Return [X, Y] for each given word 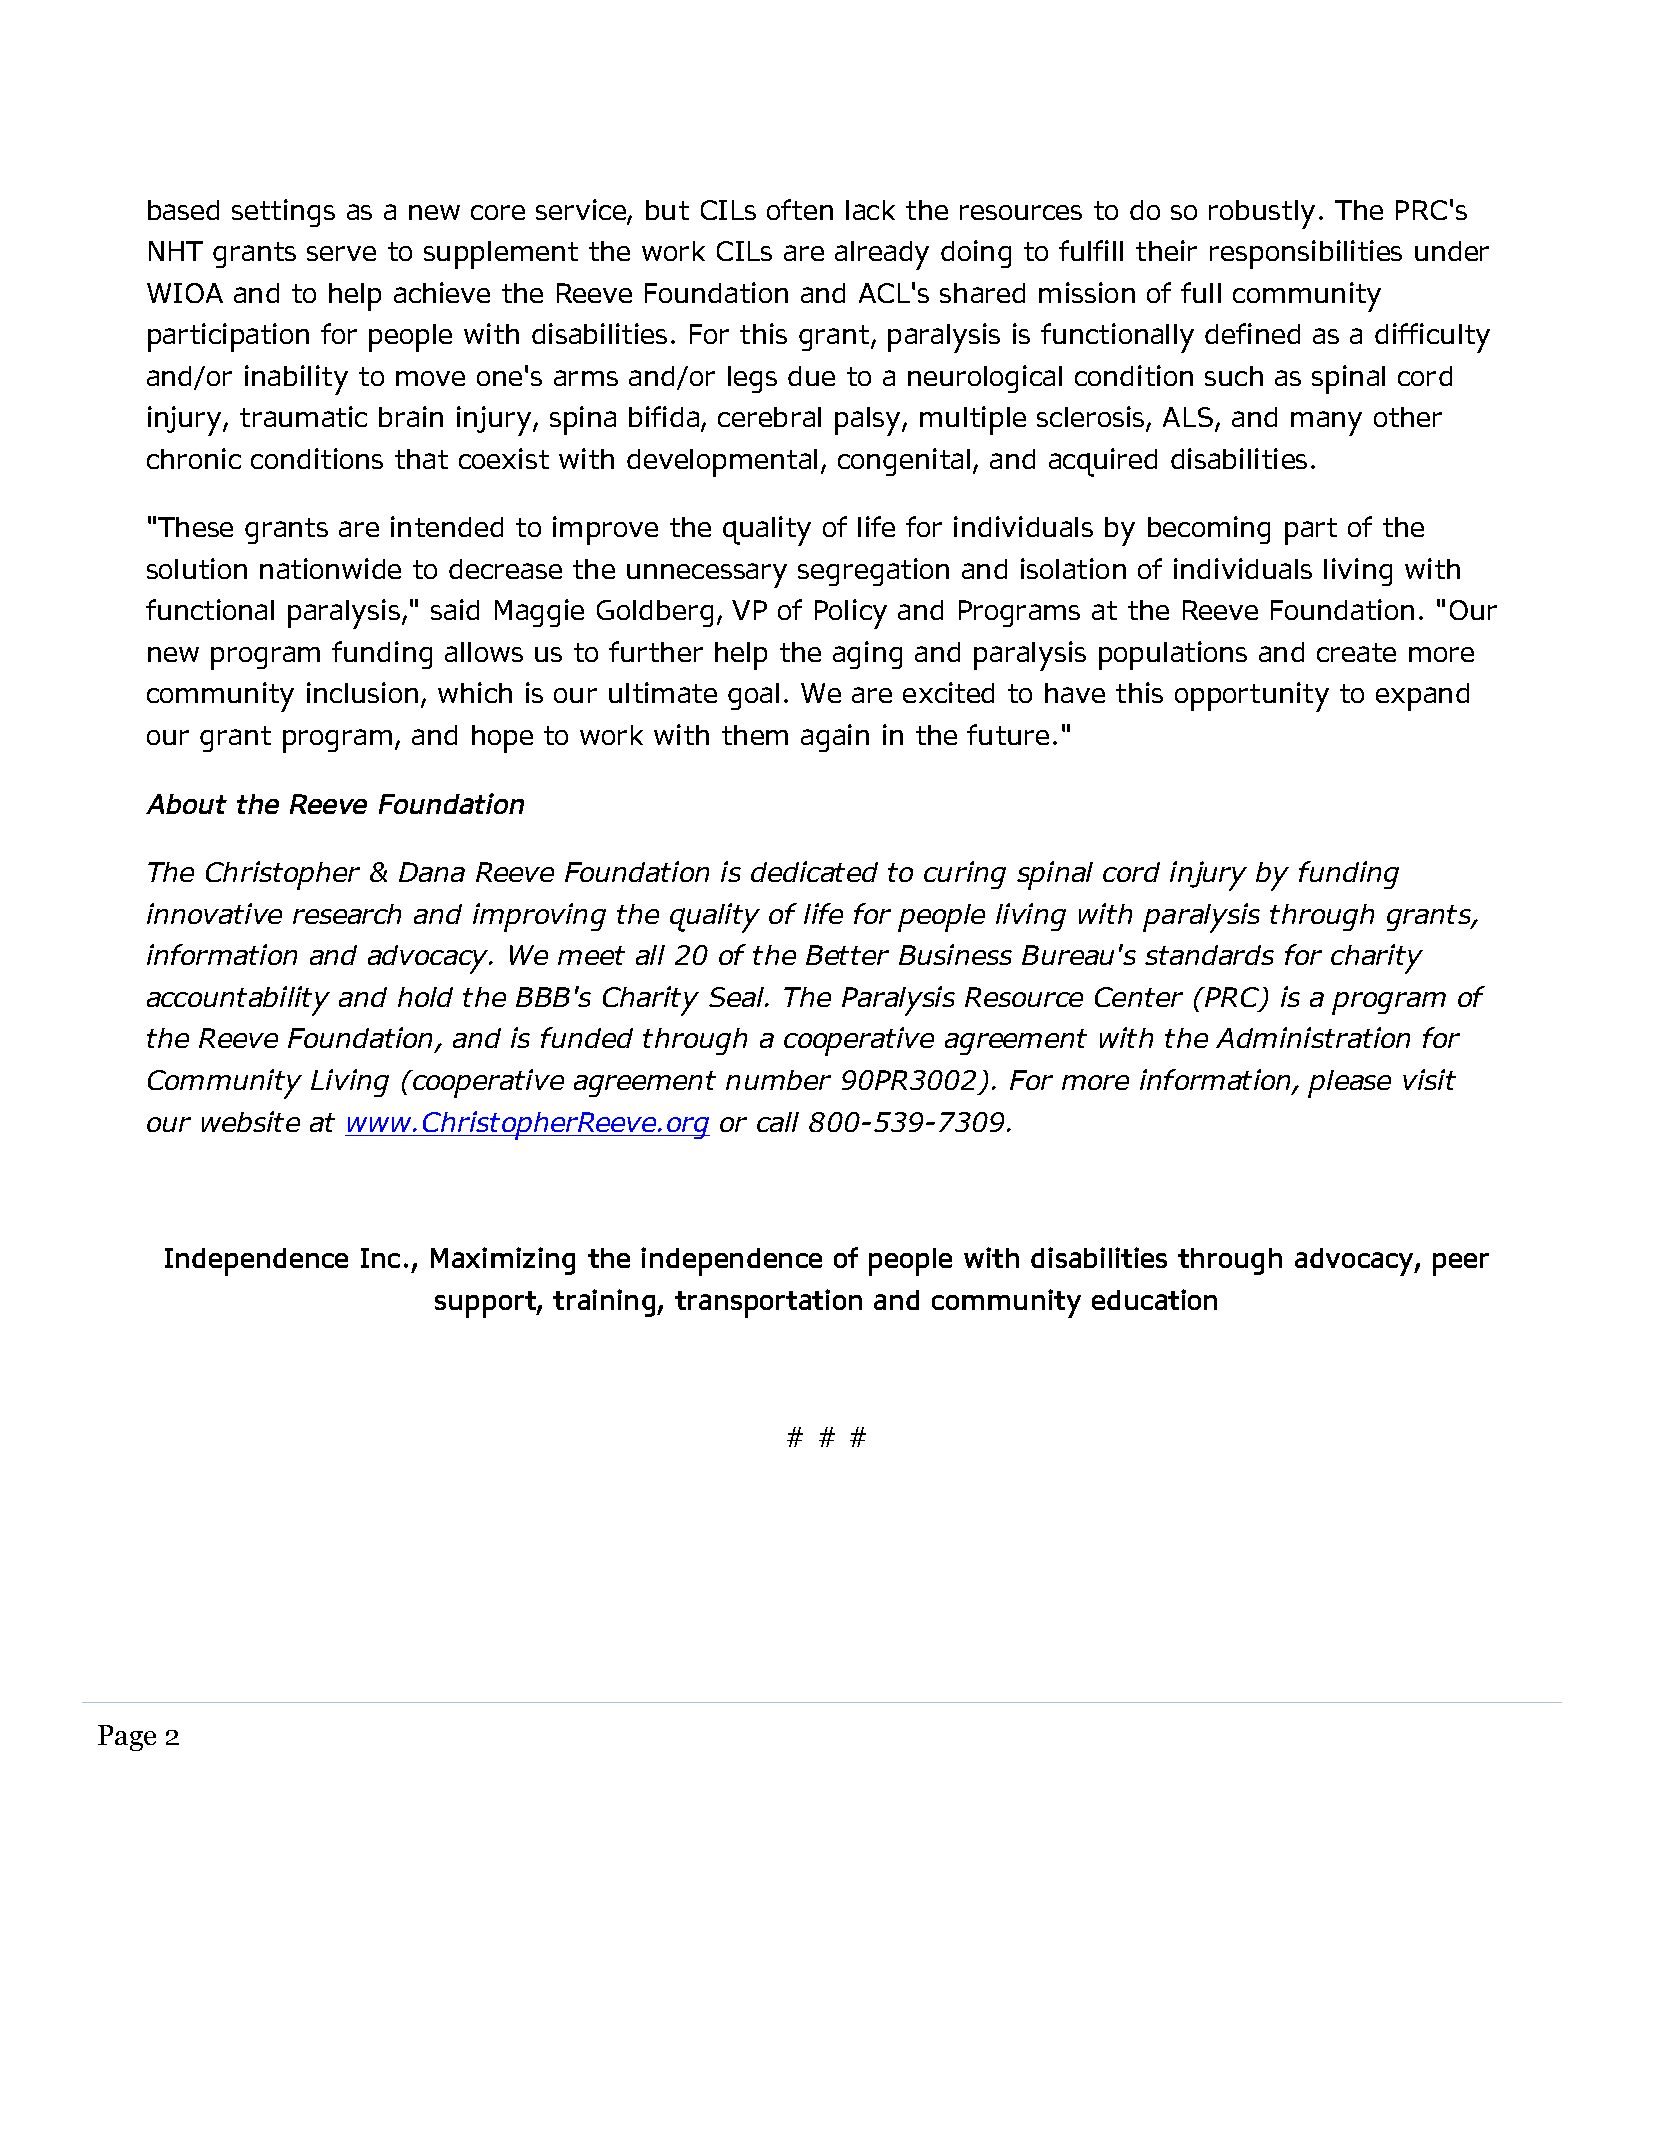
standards [1209, 955]
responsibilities [1306, 254]
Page [127, 1738]
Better [847, 955]
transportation [768, 1303]
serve [341, 253]
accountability [238, 1001]
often [800, 209]
